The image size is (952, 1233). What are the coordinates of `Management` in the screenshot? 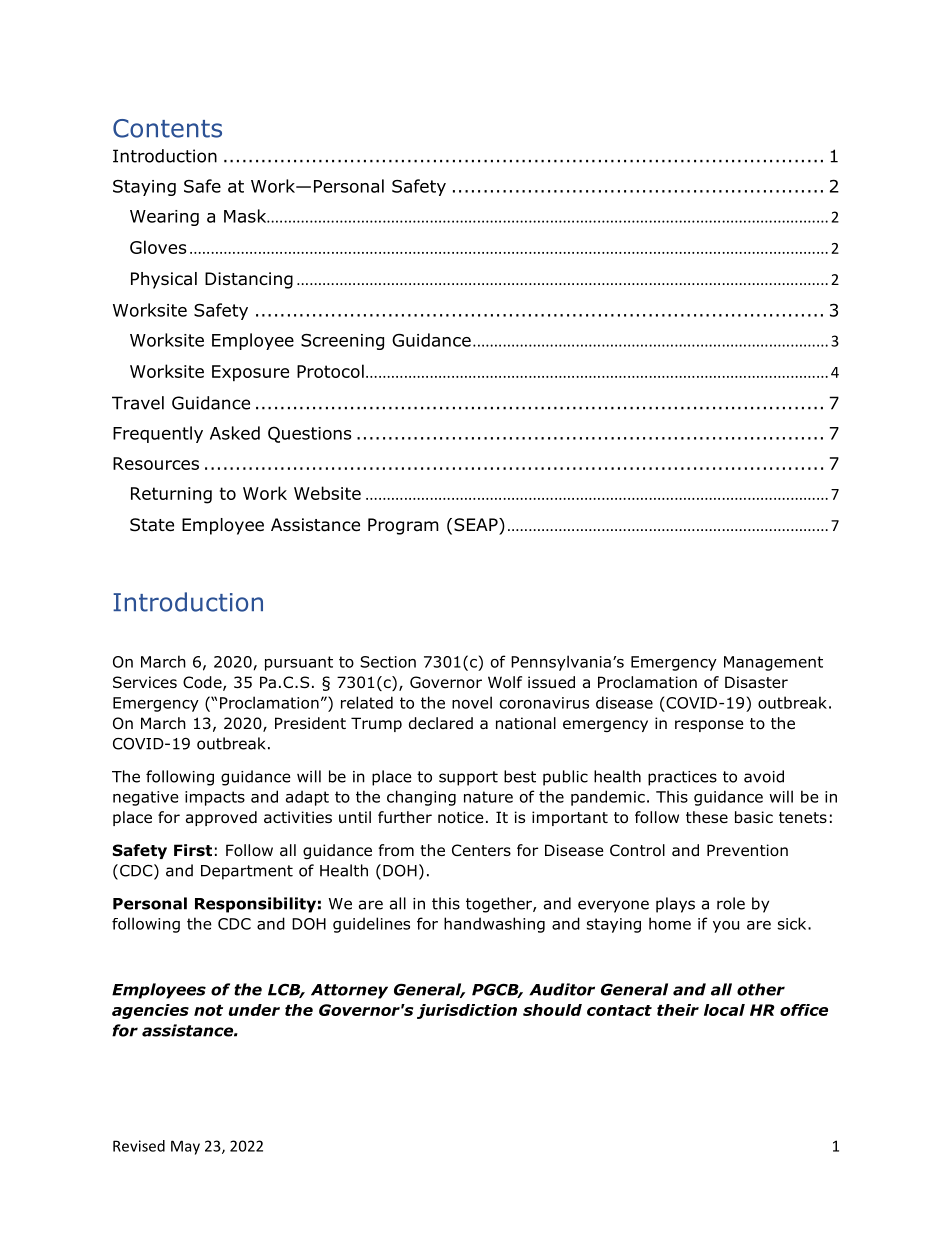 It's located at (773, 663).
